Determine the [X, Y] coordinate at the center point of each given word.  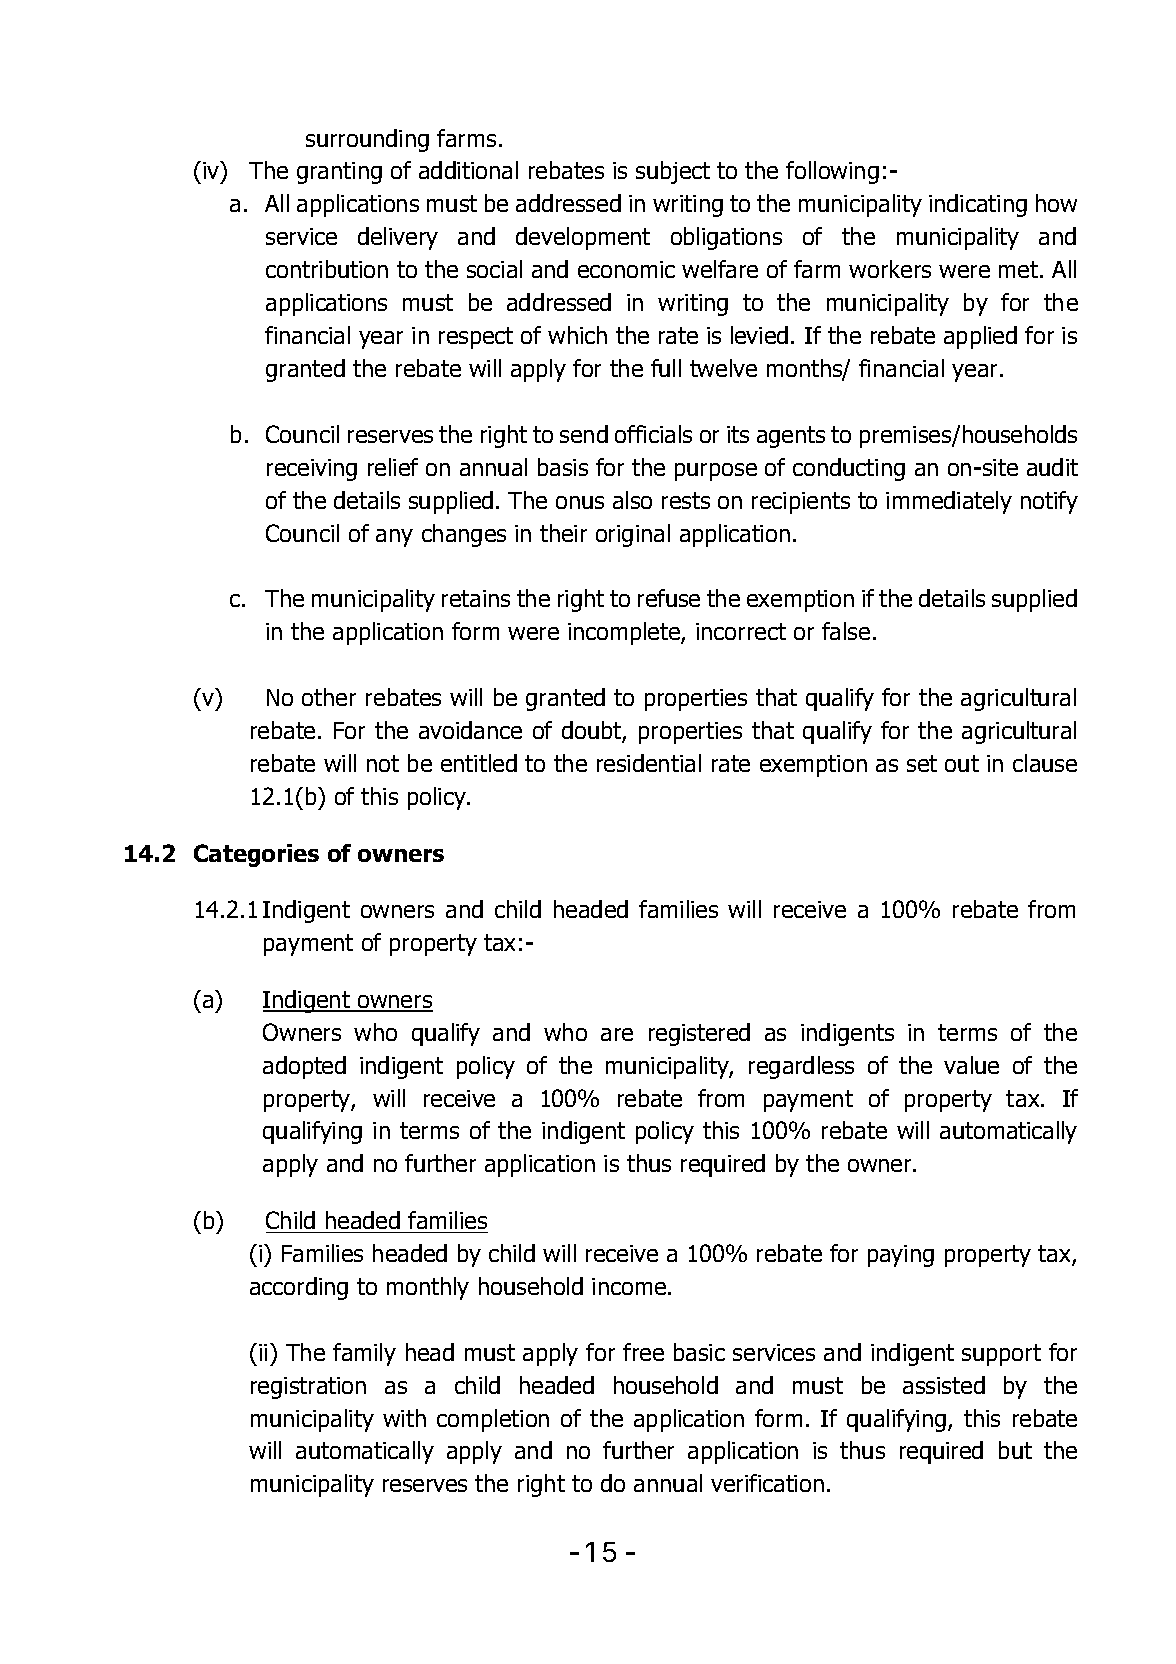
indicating [978, 205]
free [643, 1352]
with [404, 1418]
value [971, 1065]
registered [699, 1034]
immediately [949, 502]
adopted [304, 1067]
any [394, 538]
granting [339, 173]
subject [673, 172]
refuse [669, 598]
